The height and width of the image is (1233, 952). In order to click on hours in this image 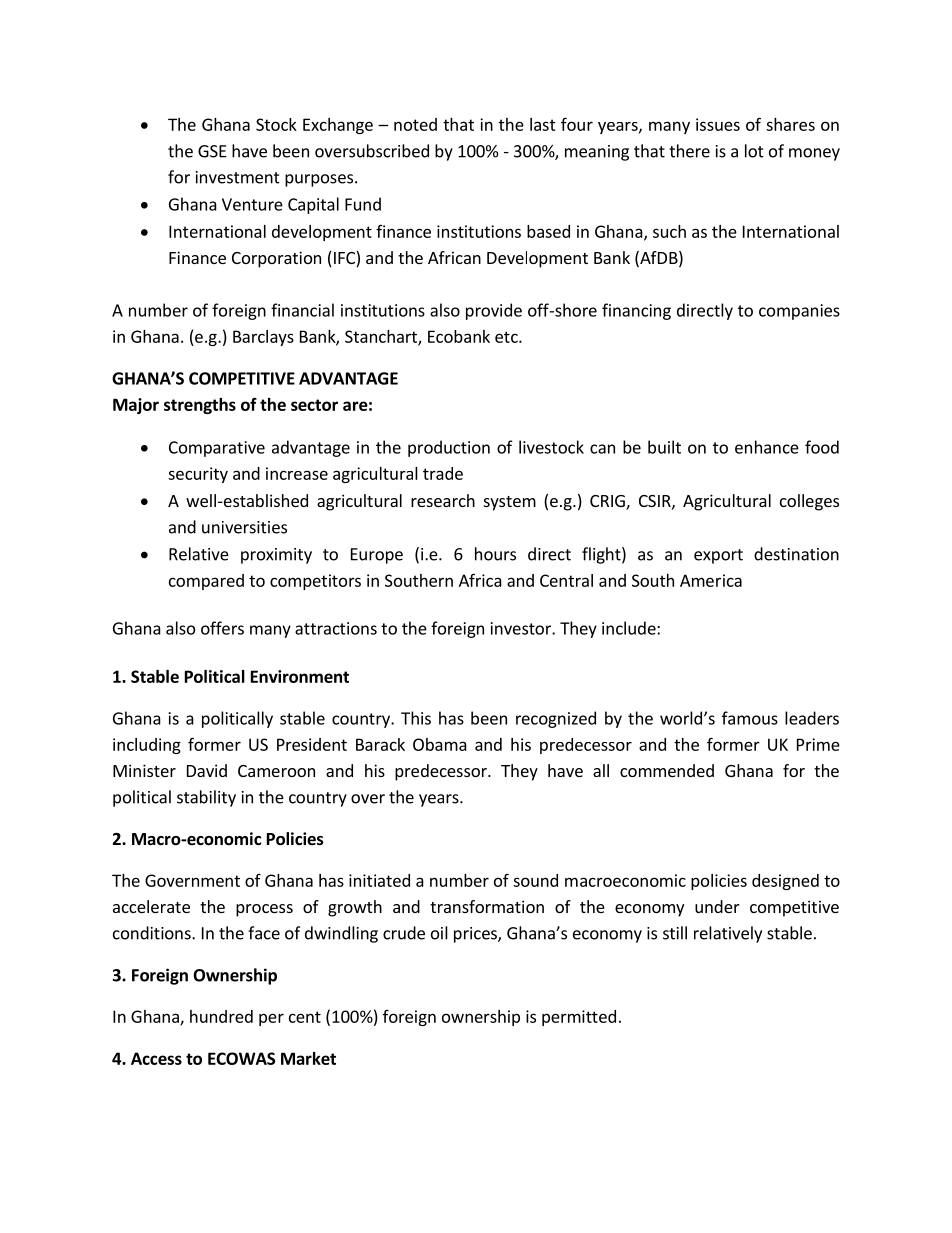, I will do `click(495, 554)`.
